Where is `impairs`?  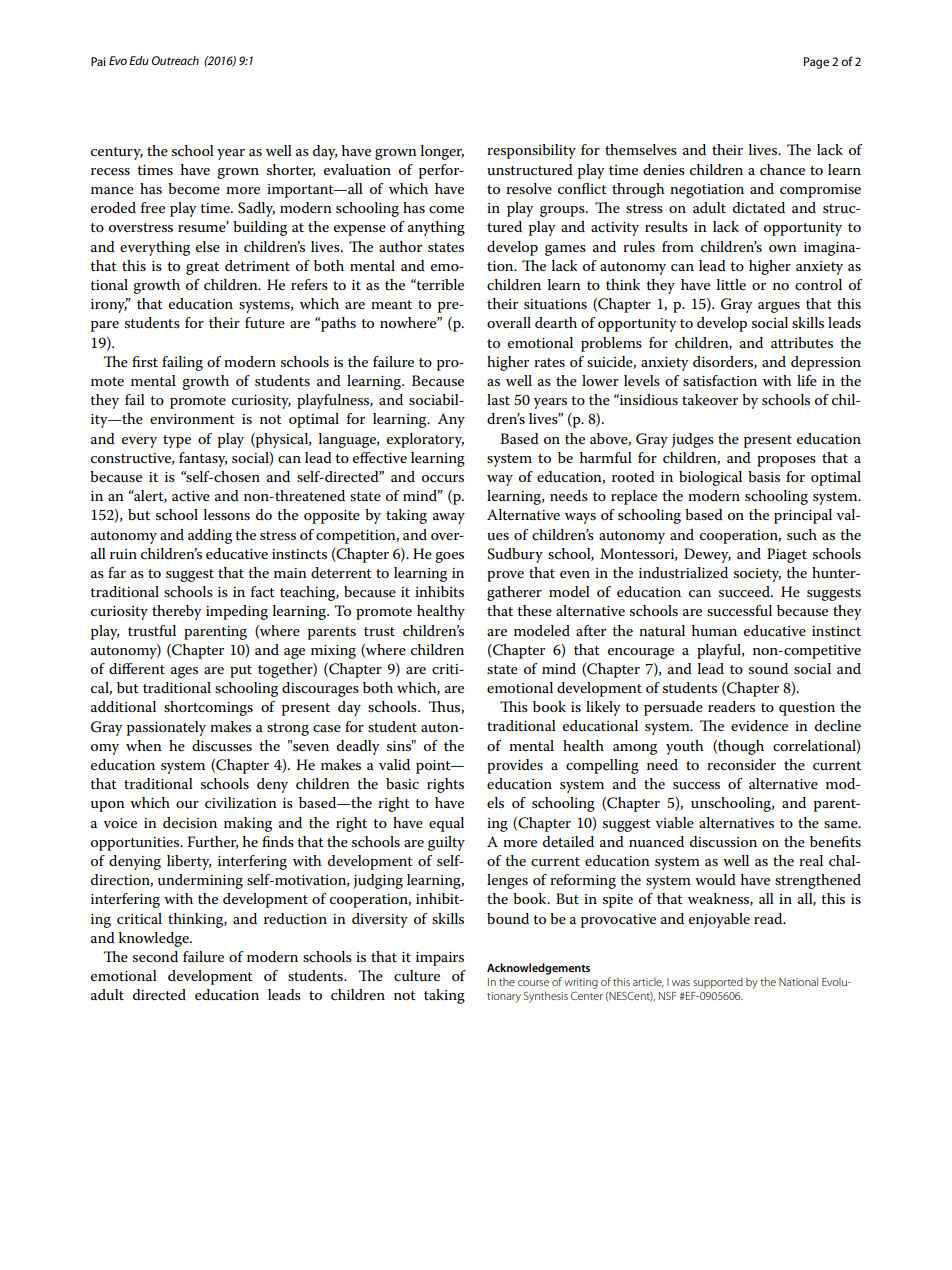
impairs is located at coordinates (440, 959).
